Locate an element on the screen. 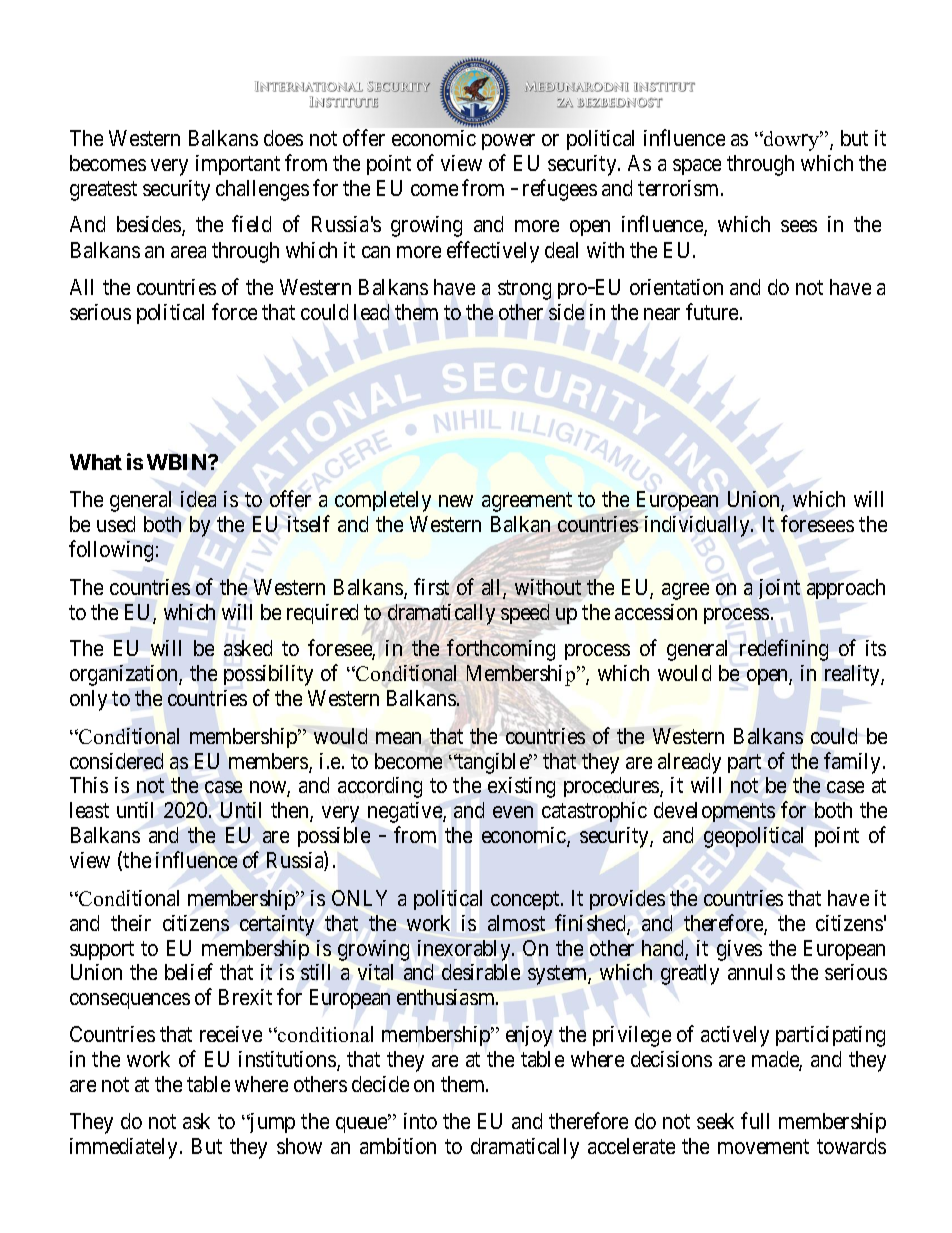 The width and height of the screenshot is (952, 1233). asked is located at coordinates (248, 648).
